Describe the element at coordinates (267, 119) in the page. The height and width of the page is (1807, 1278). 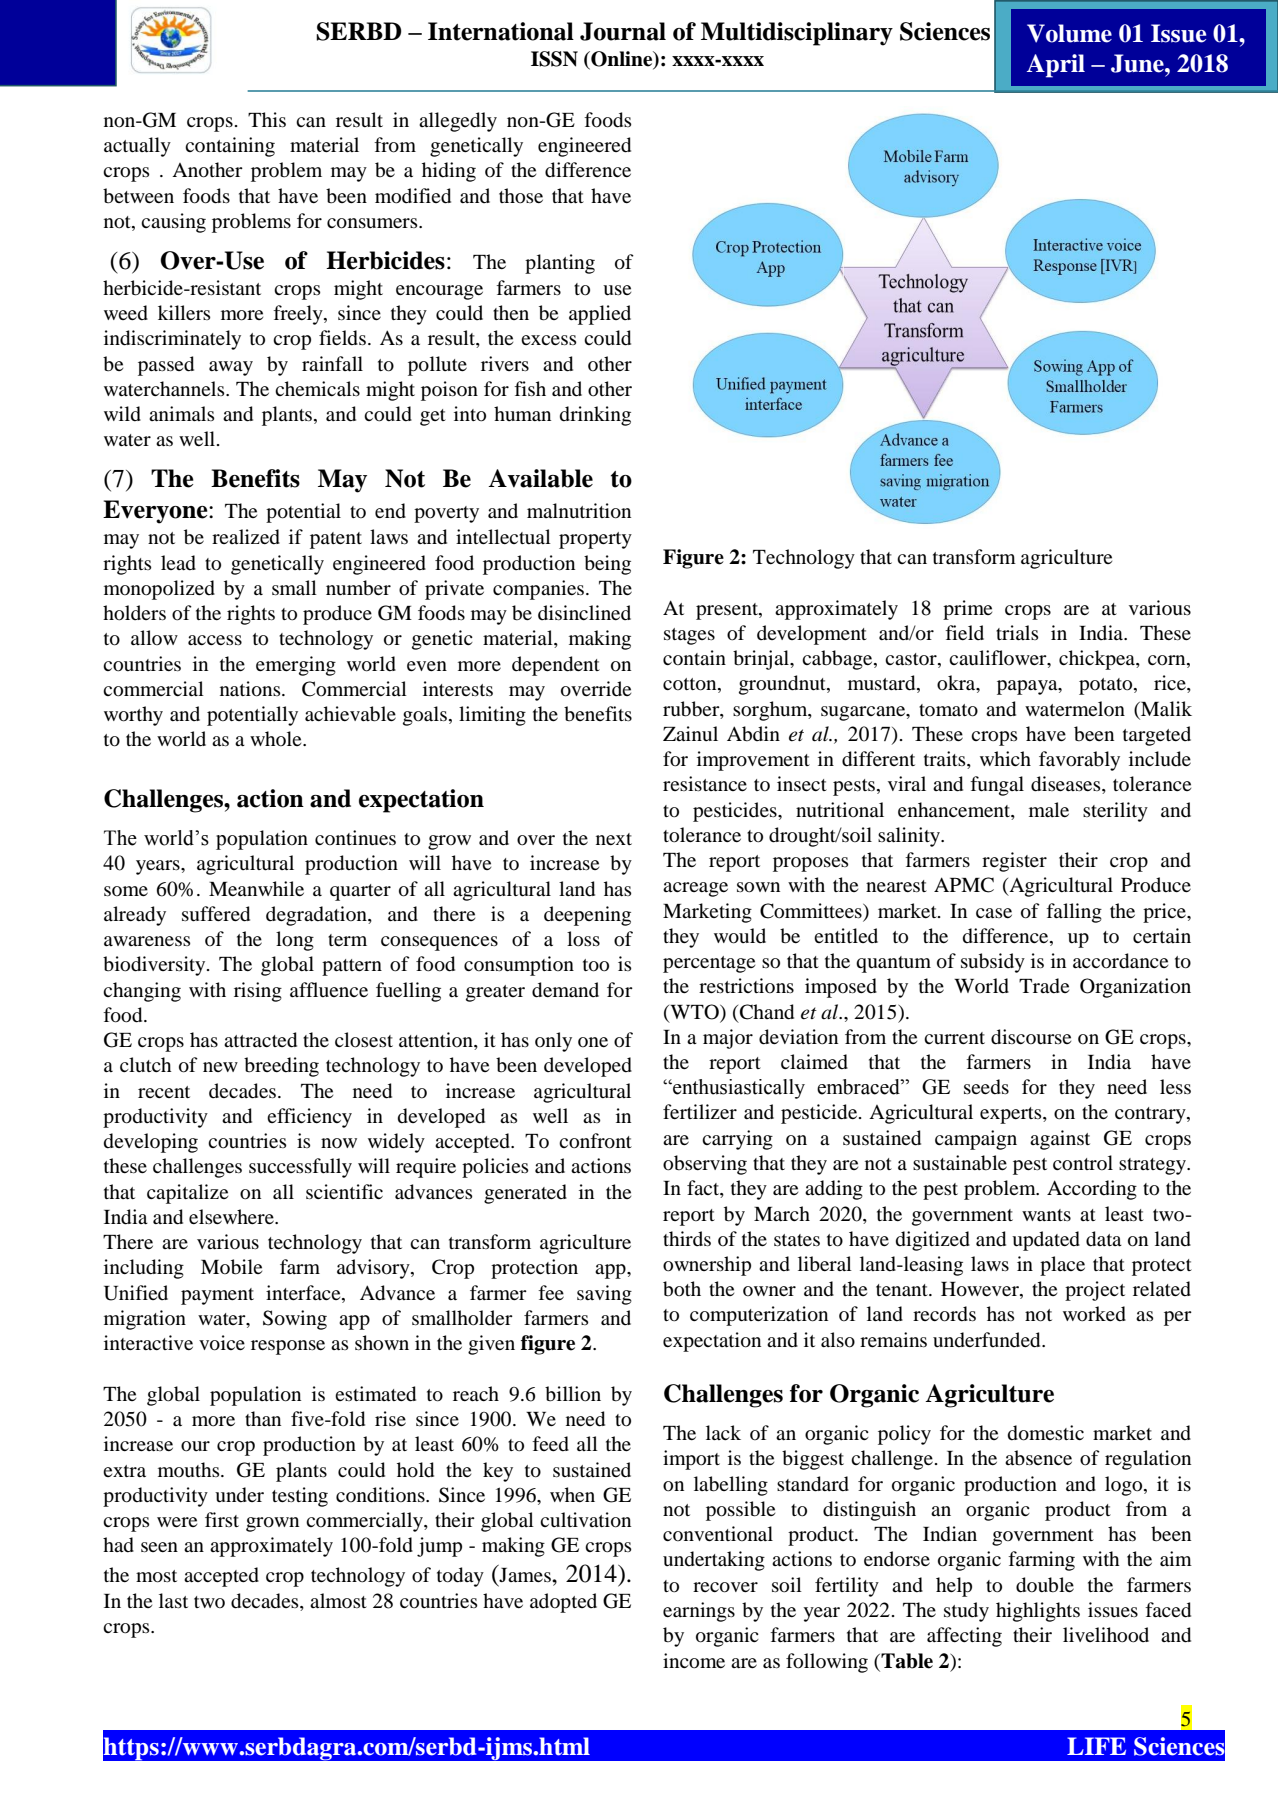
I see `This` at that location.
